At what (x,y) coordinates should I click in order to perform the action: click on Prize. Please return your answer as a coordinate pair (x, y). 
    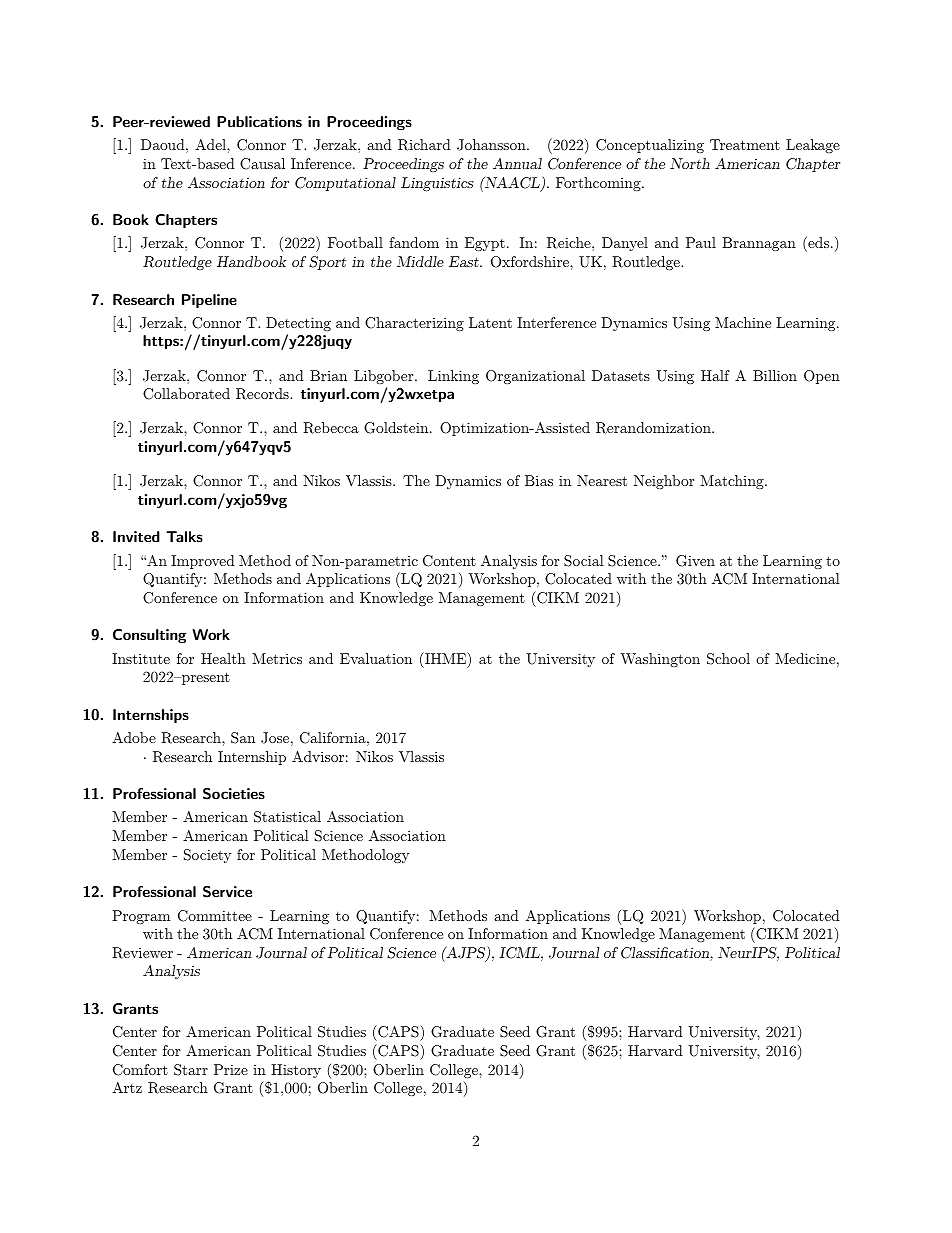
    Looking at the image, I should click on (231, 1069).
